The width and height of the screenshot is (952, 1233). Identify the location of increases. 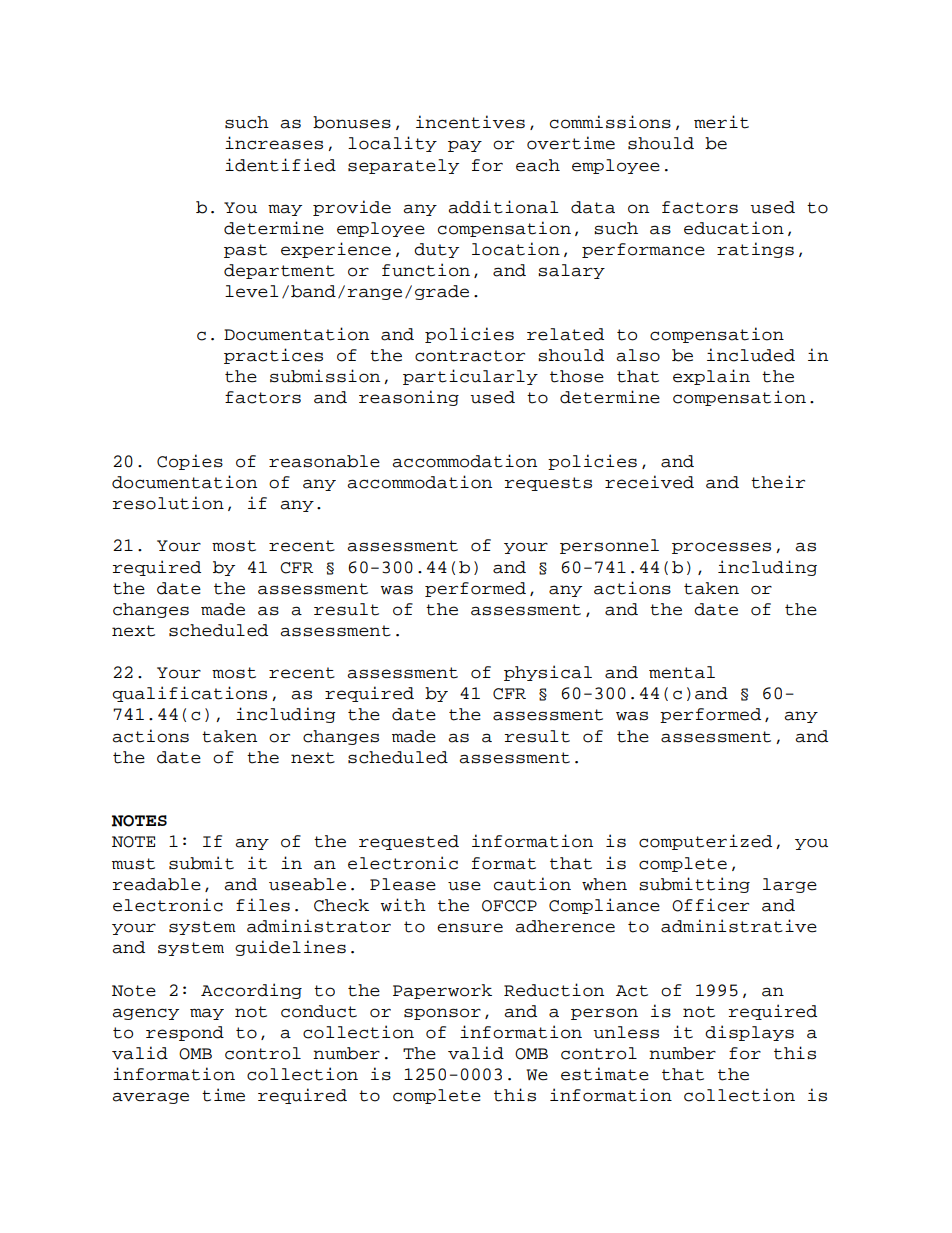
(274, 143).
